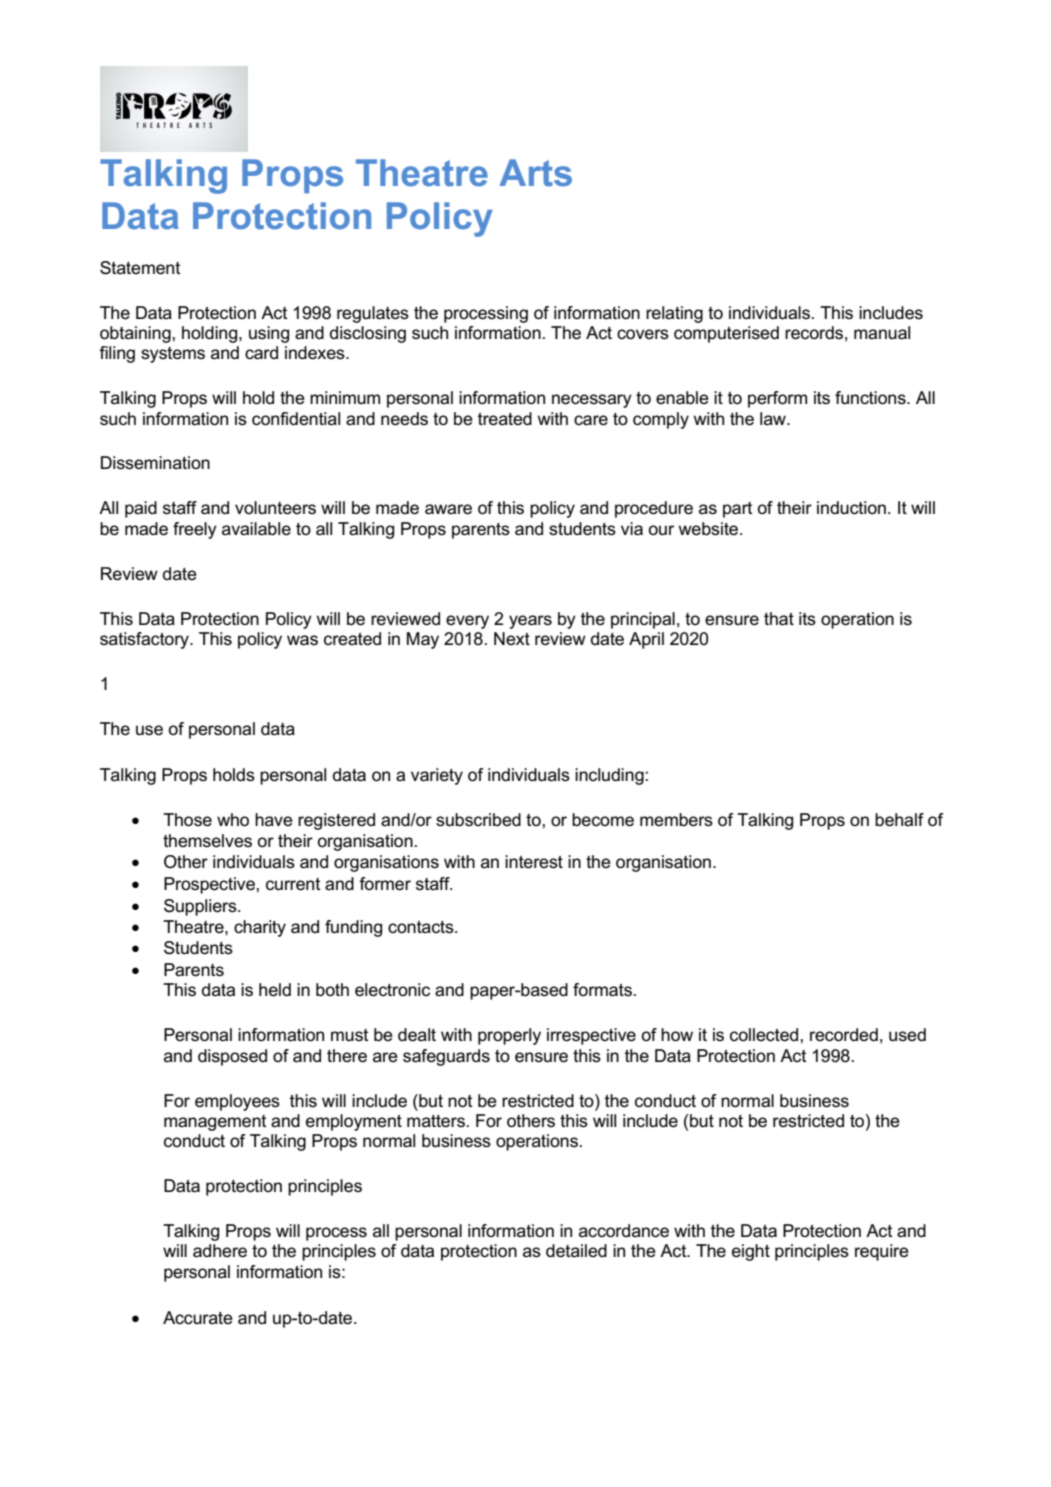 Image resolution: width=1051 pixels, height=1487 pixels. What do you see at coordinates (140, 268) in the screenshot?
I see `Statement` at bounding box center [140, 268].
